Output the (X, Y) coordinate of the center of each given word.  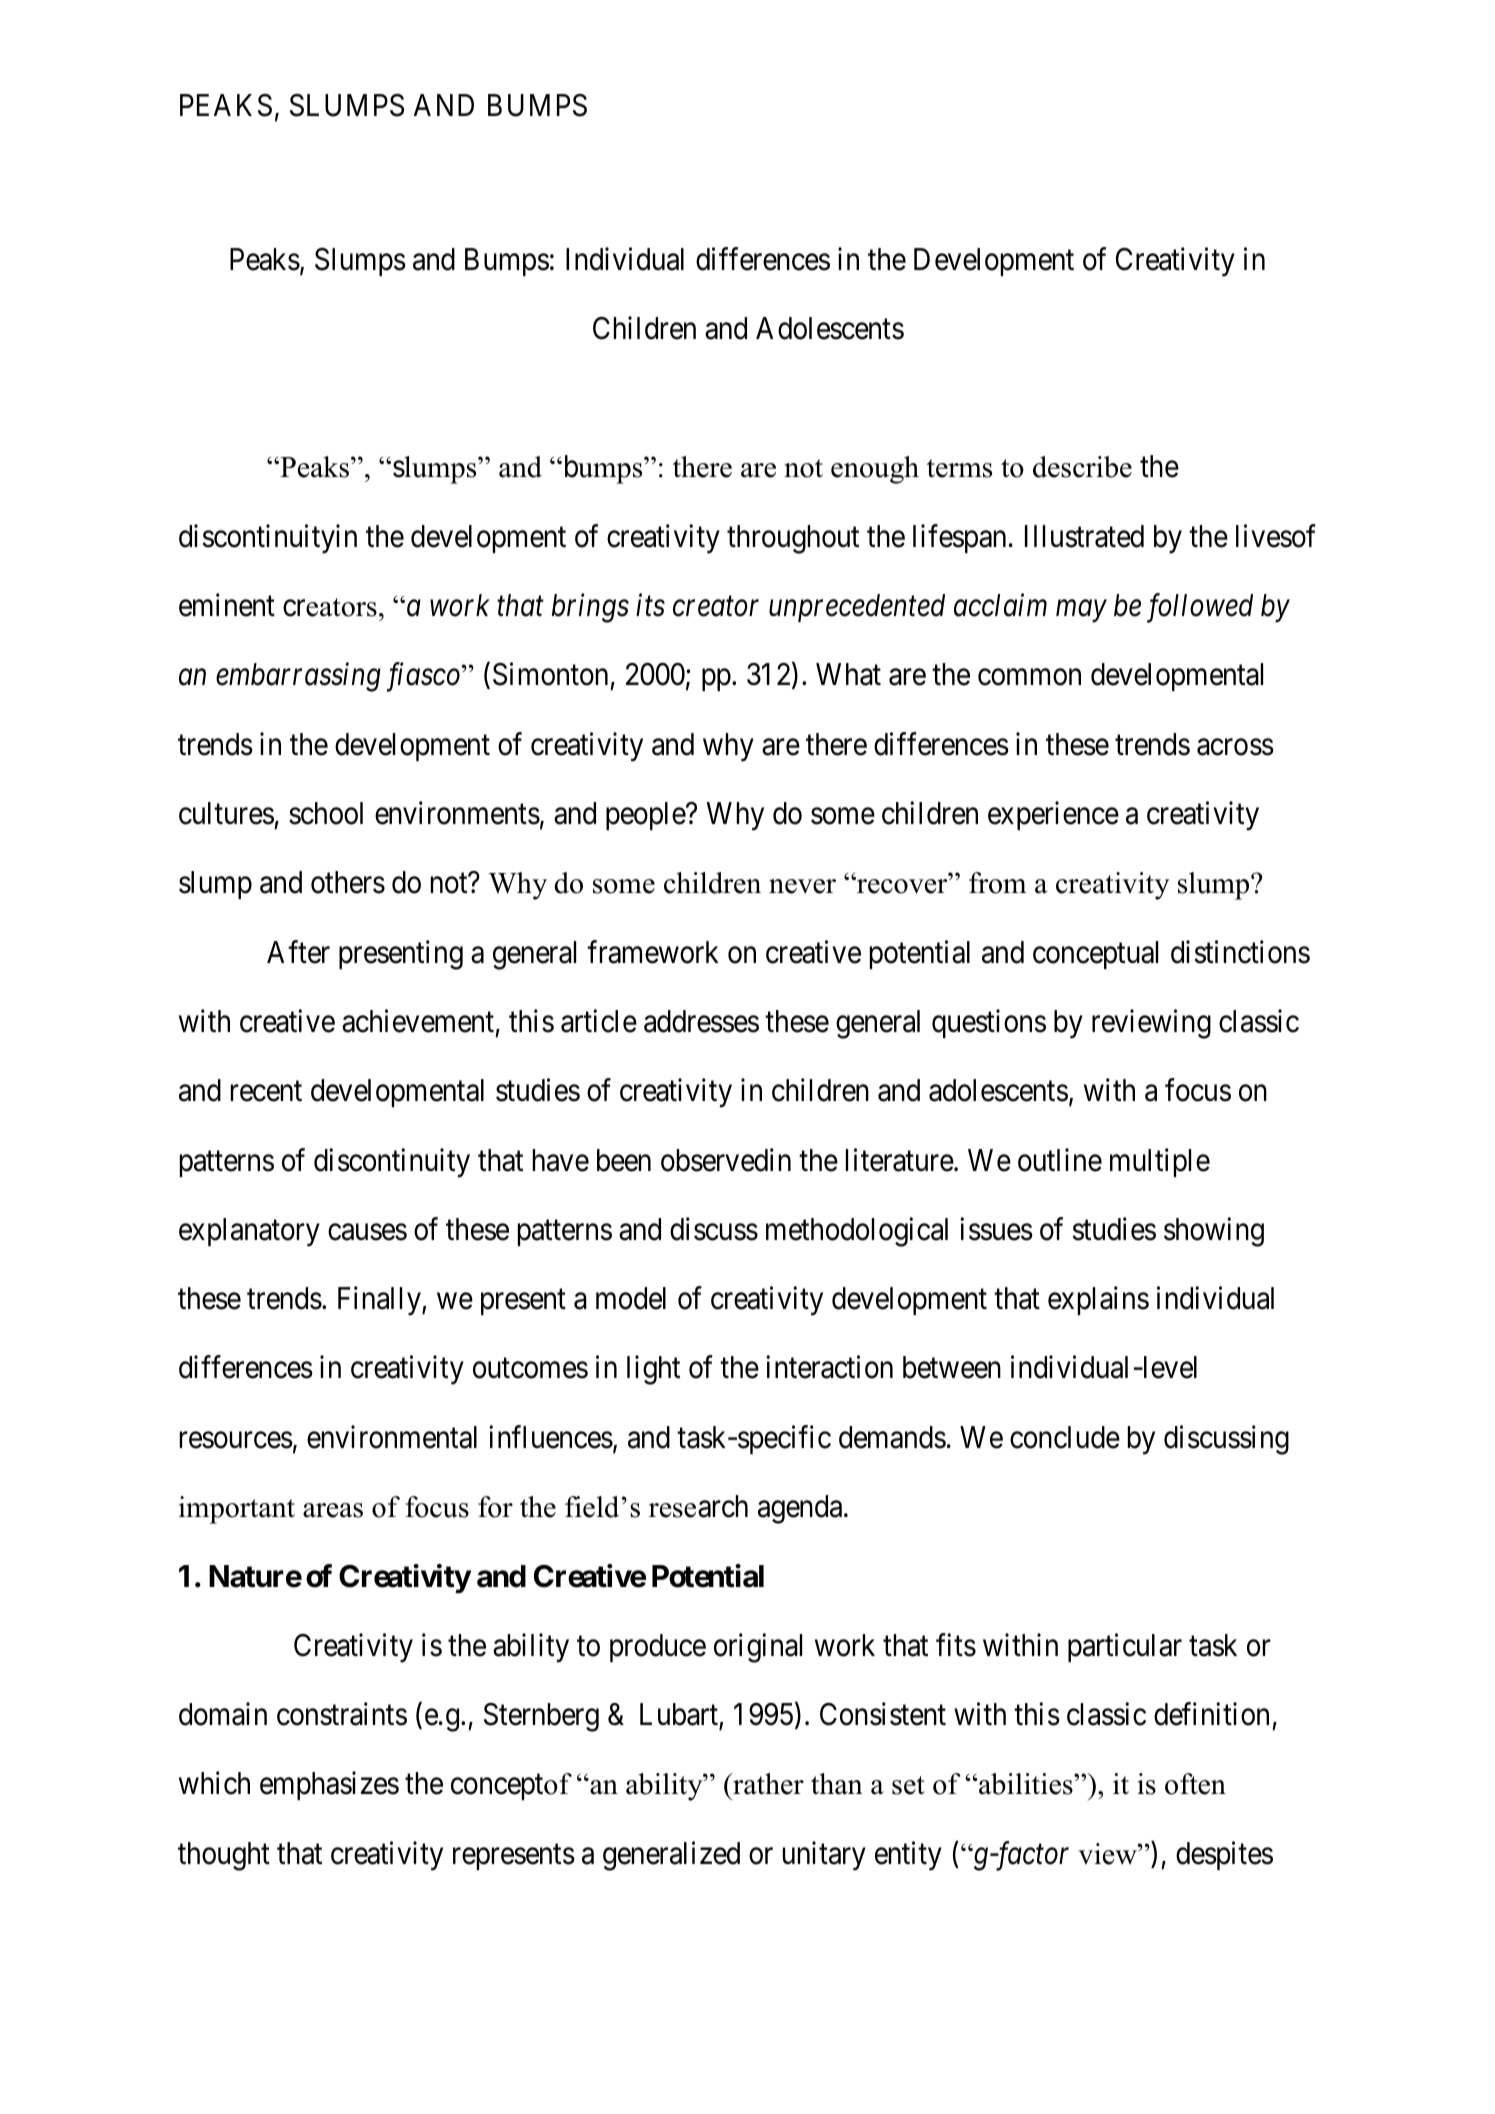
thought (224, 1856)
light (653, 1370)
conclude (1065, 1437)
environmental (392, 1437)
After (298, 952)
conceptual (1095, 955)
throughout (793, 539)
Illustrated (1084, 536)
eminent (227, 605)
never (802, 886)
